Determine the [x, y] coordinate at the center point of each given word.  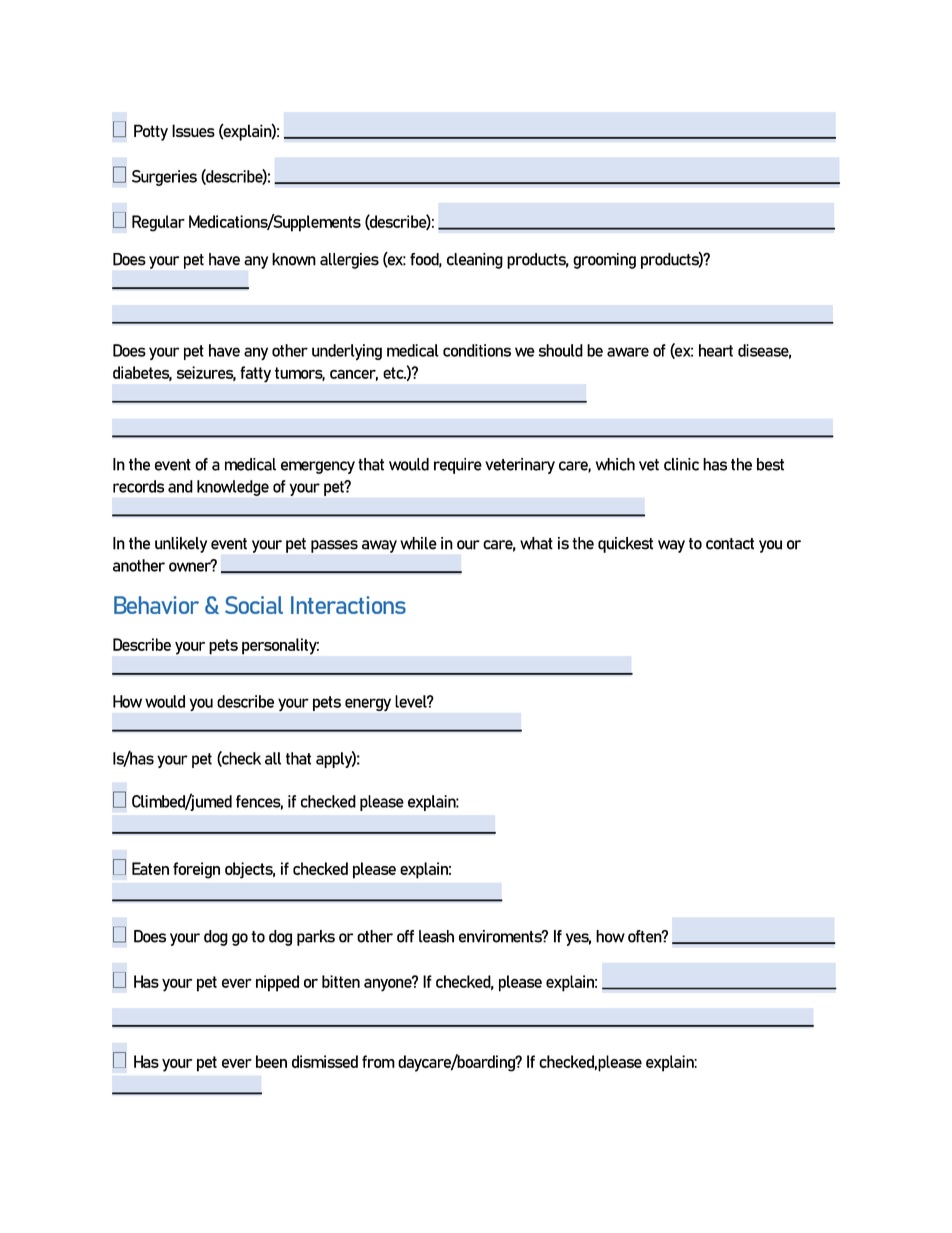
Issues [193, 130]
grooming [604, 261]
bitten [341, 981]
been [271, 1061]
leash [436, 936]
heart [716, 350]
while [418, 543]
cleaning [475, 261]
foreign [196, 870]
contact [730, 544]
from [378, 1061]
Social [254, 605]
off [405, 936]
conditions [477, 350]
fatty [255, 374]
